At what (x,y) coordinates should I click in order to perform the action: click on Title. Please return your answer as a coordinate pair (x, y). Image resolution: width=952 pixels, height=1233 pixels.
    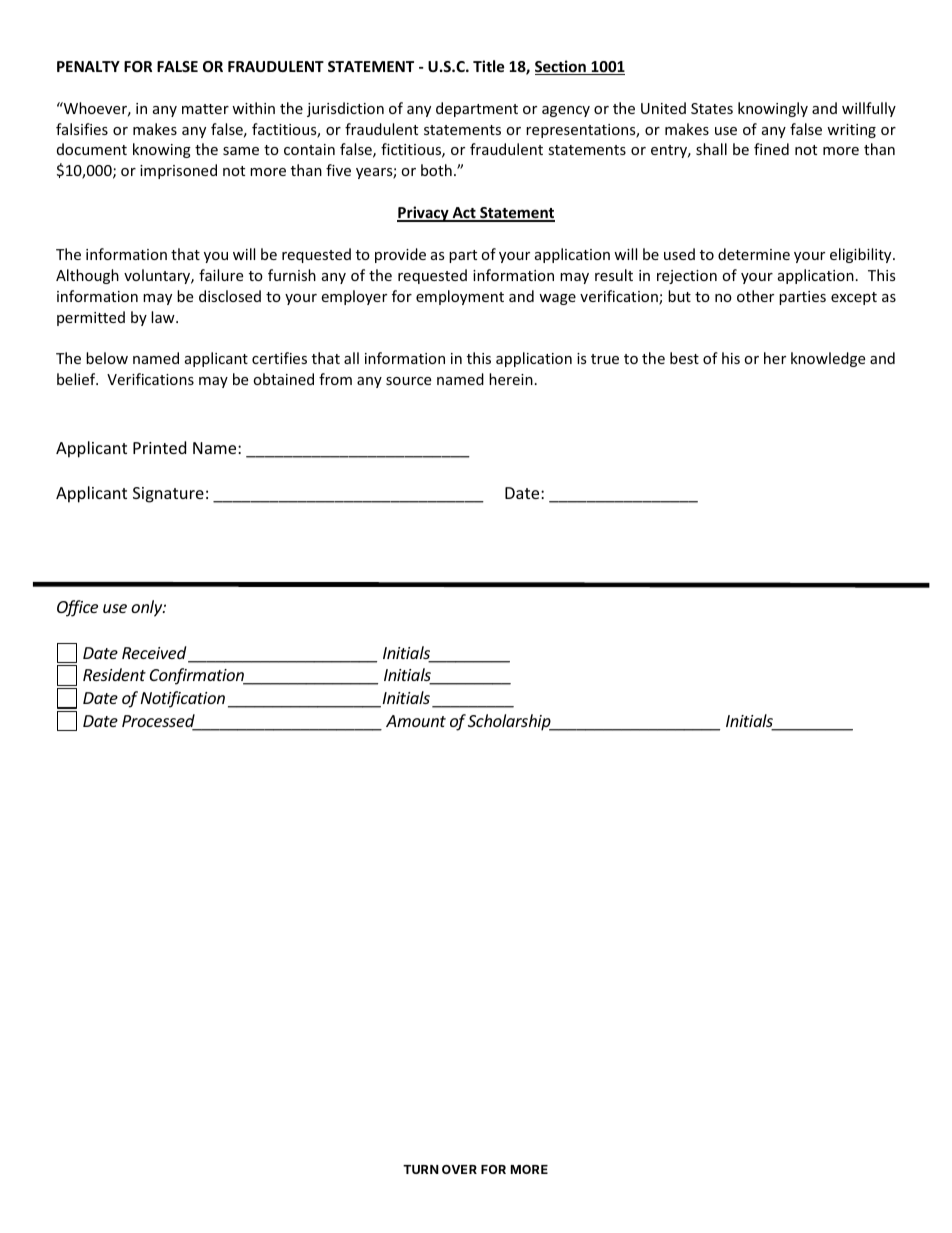
    Looking at the image, I should click on (489, 66).
